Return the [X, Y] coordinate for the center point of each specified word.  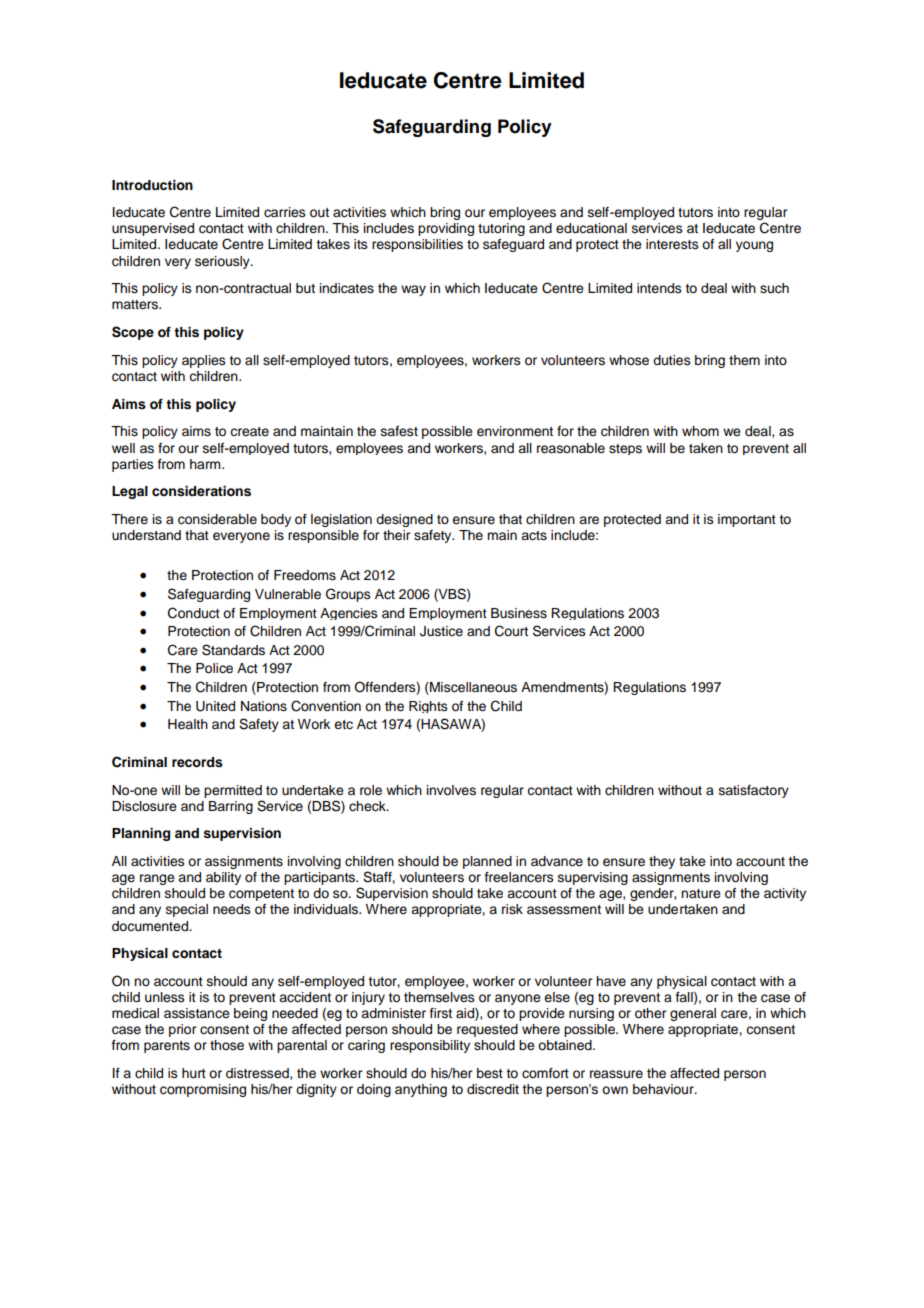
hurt [194, 1073]
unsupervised [153, 229]
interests [672, 244]
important [747, 520]
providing [446, 229]
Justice [441, 631]
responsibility [430, 1046]
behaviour [664, 1089]
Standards [233, 650]
